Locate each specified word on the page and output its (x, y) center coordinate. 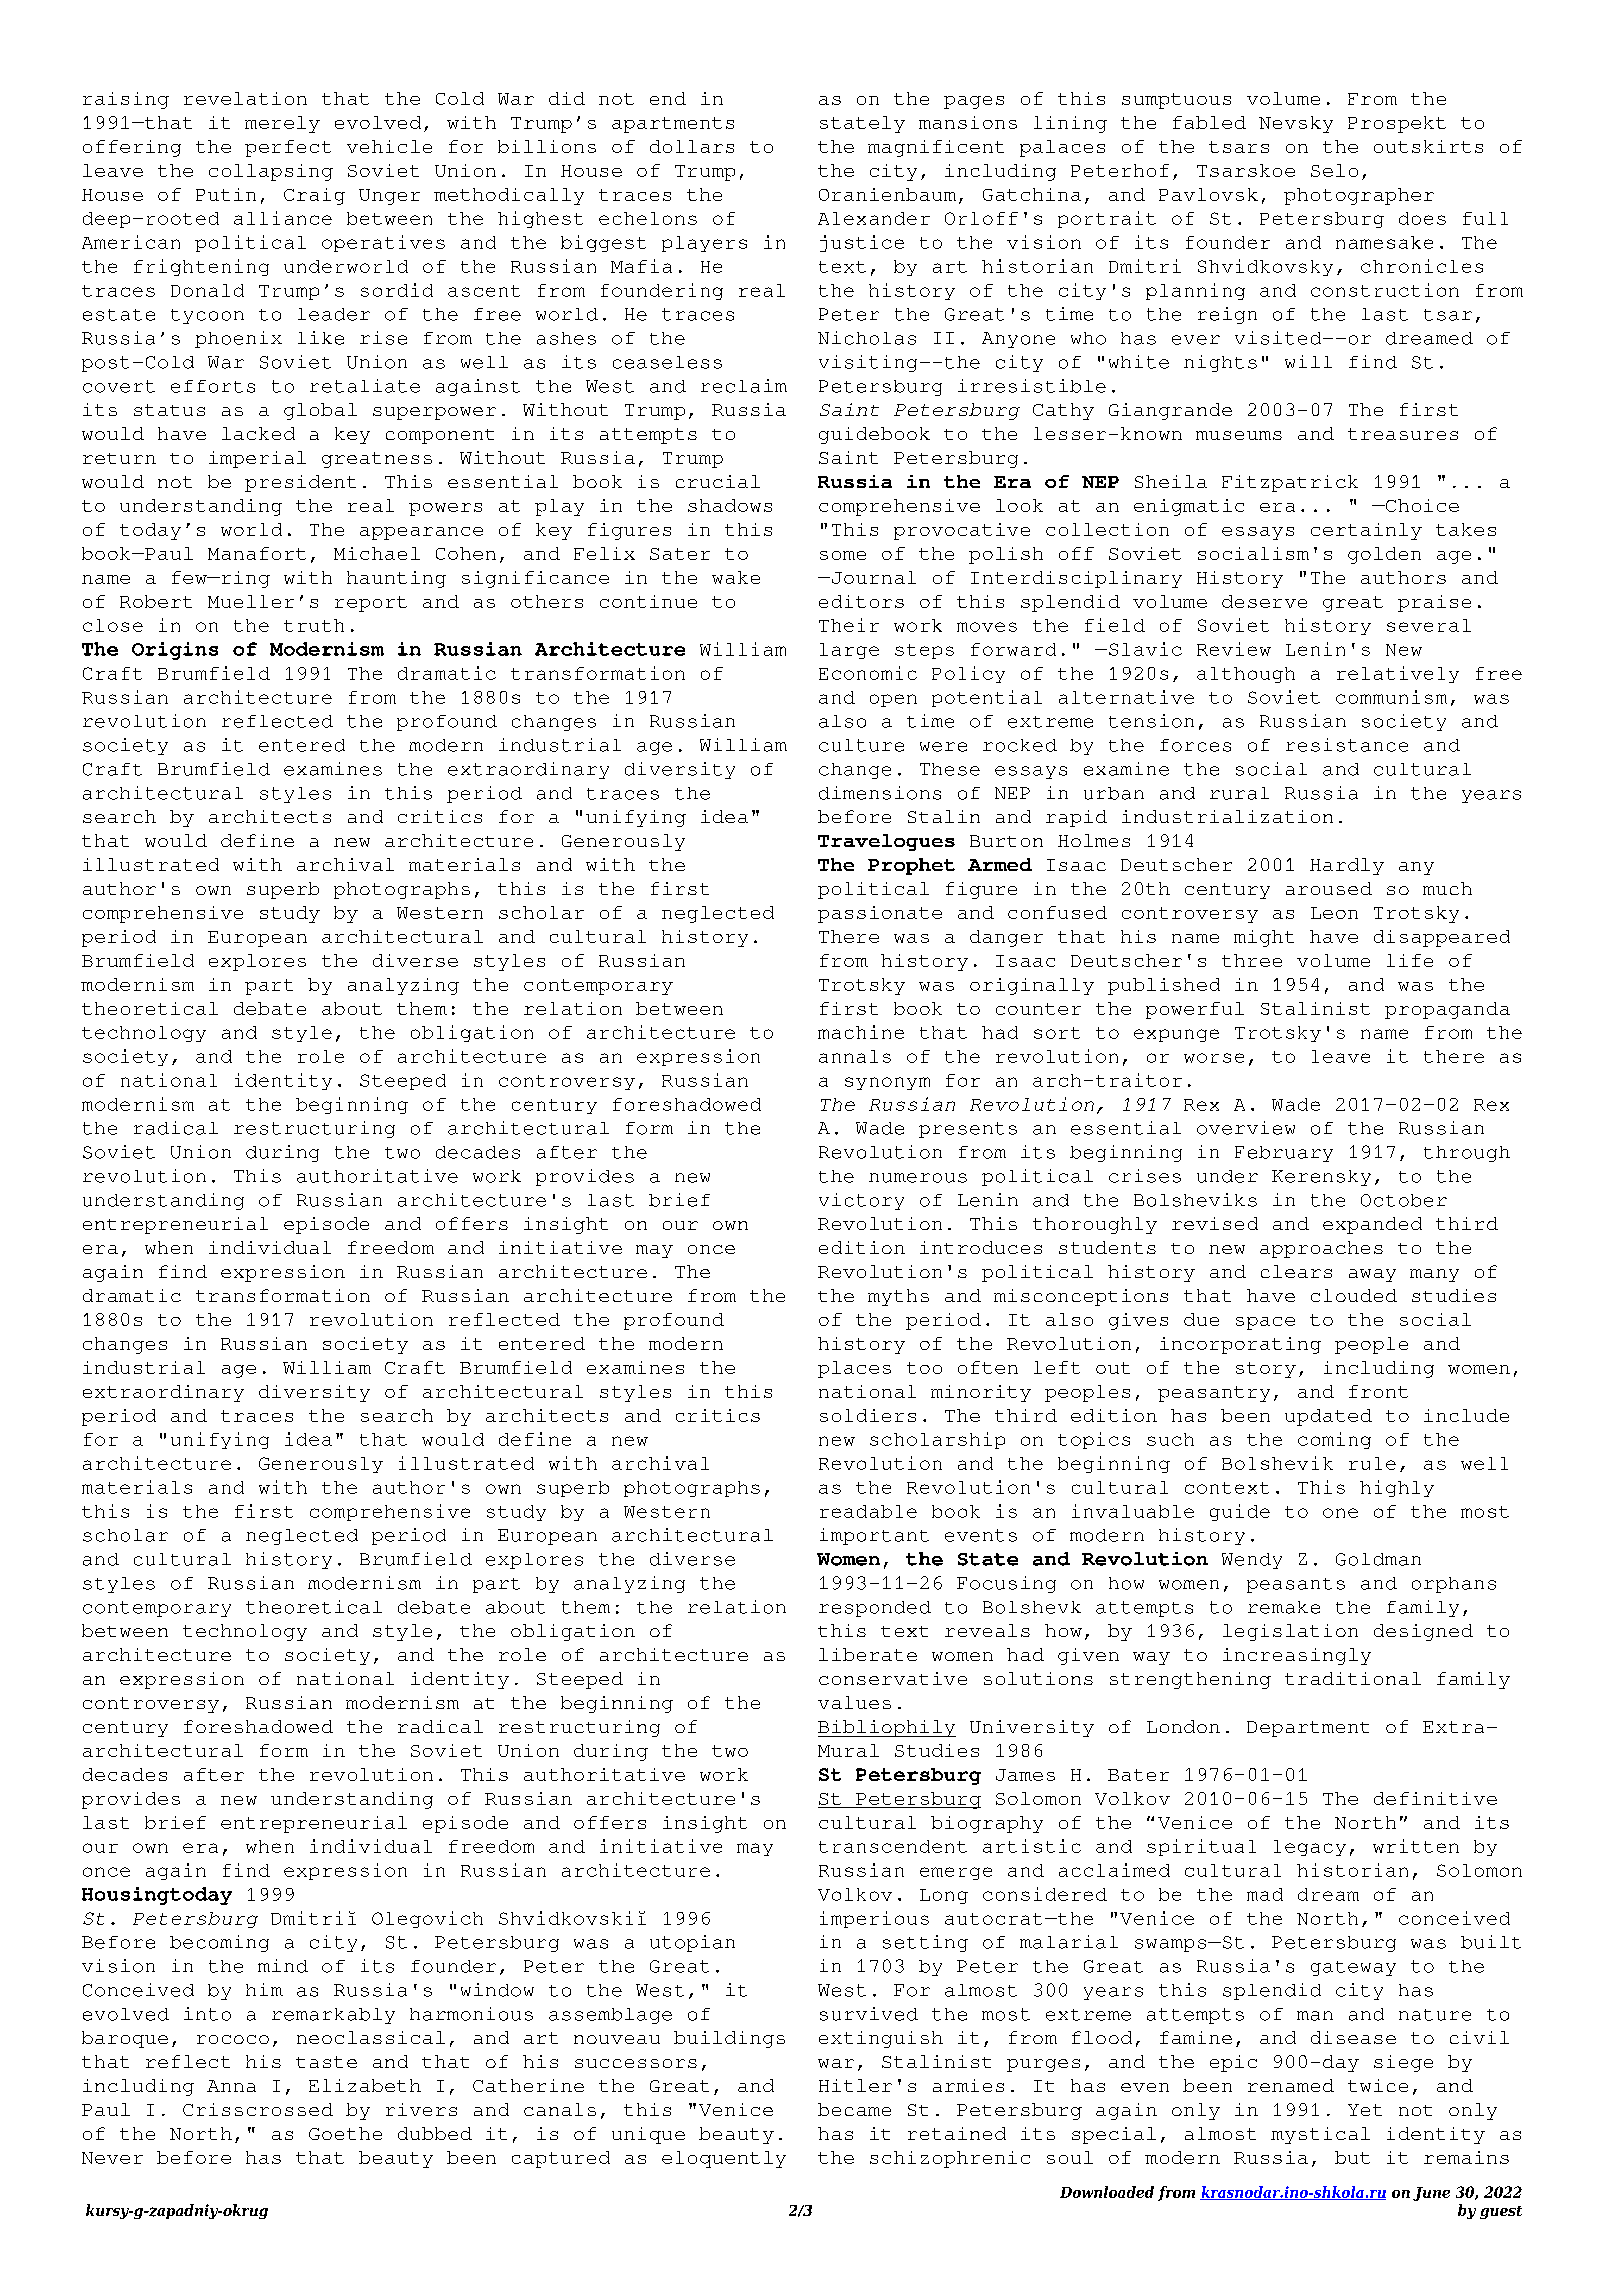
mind (283, 1966)
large (849, 651)
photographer (1359, 196)
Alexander (874, 218)
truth (314, 625)
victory (861, 1201)
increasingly (1297, 1656)
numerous (918, 1178)
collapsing (271, 172)
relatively (1398, 674)
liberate (868, 1654)
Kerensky (1321, 1178)
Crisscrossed (258, 2109)
